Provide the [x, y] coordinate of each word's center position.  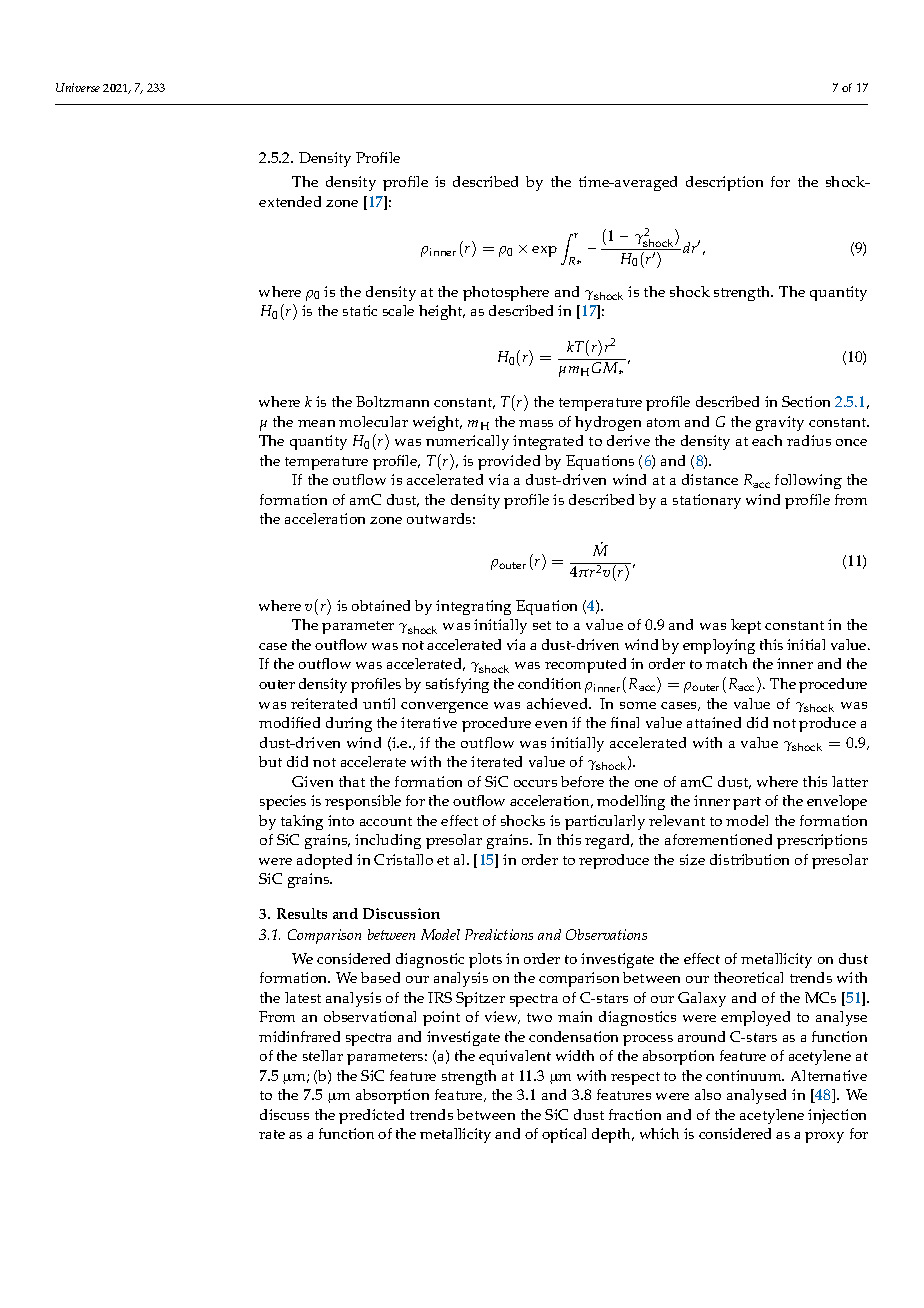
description [724, 183]
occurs [535, 783]
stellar [323, 1055]
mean [316, 423]
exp [544, 251]
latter [850, 781]
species [283, 802]
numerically [467, 442]
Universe [78, 87]
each [767, 440]
